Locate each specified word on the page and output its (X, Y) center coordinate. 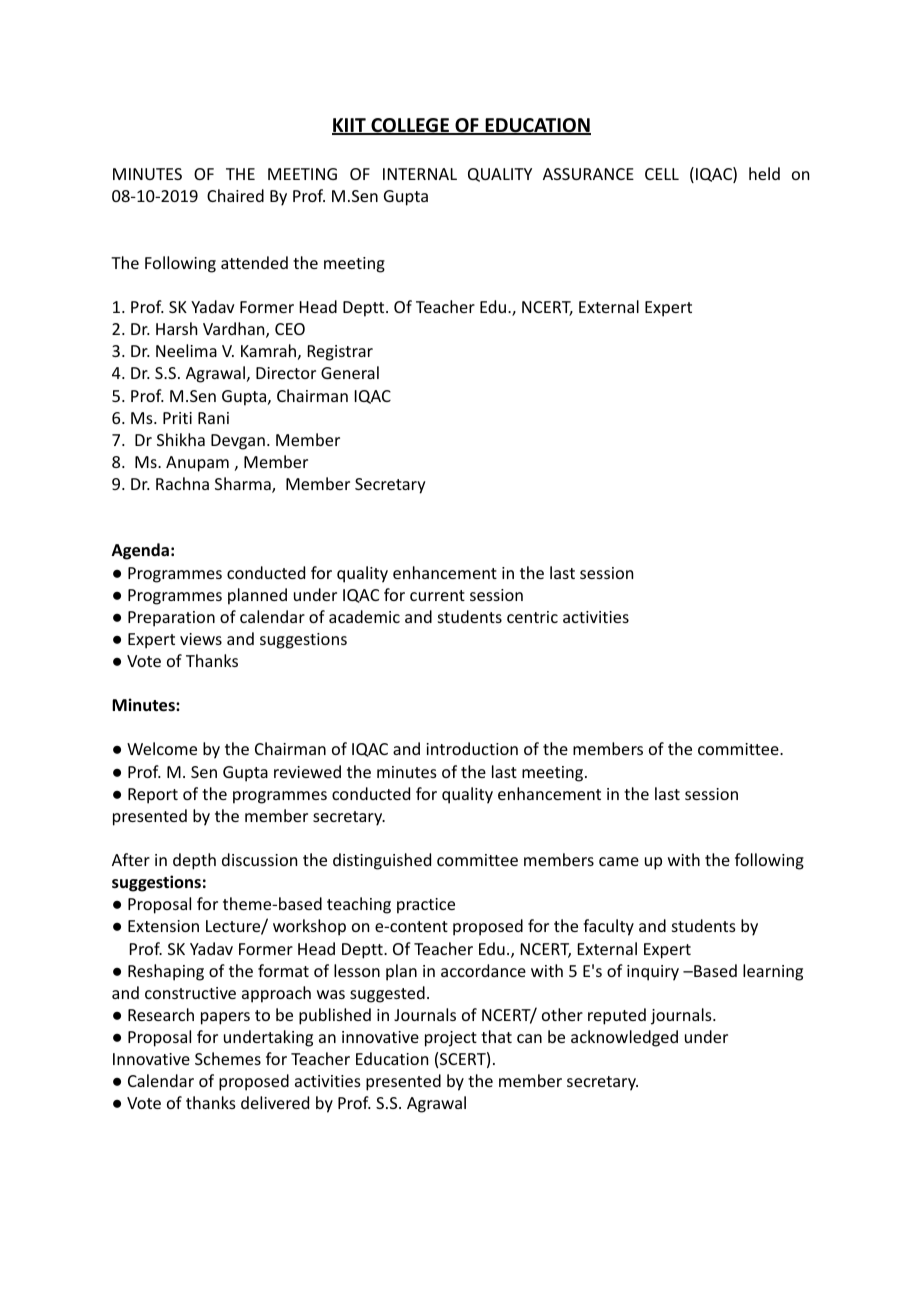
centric (532, 617)
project (451, 1039)
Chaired (235, 195)
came (619, 861)
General (350, 372)
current (437, 595)
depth (194, 861)
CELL (662, 174)
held (764, 173)
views (201, 639)
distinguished (382, 861)
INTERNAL (420, 174)
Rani (213, 418)
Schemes (228, 1058)
